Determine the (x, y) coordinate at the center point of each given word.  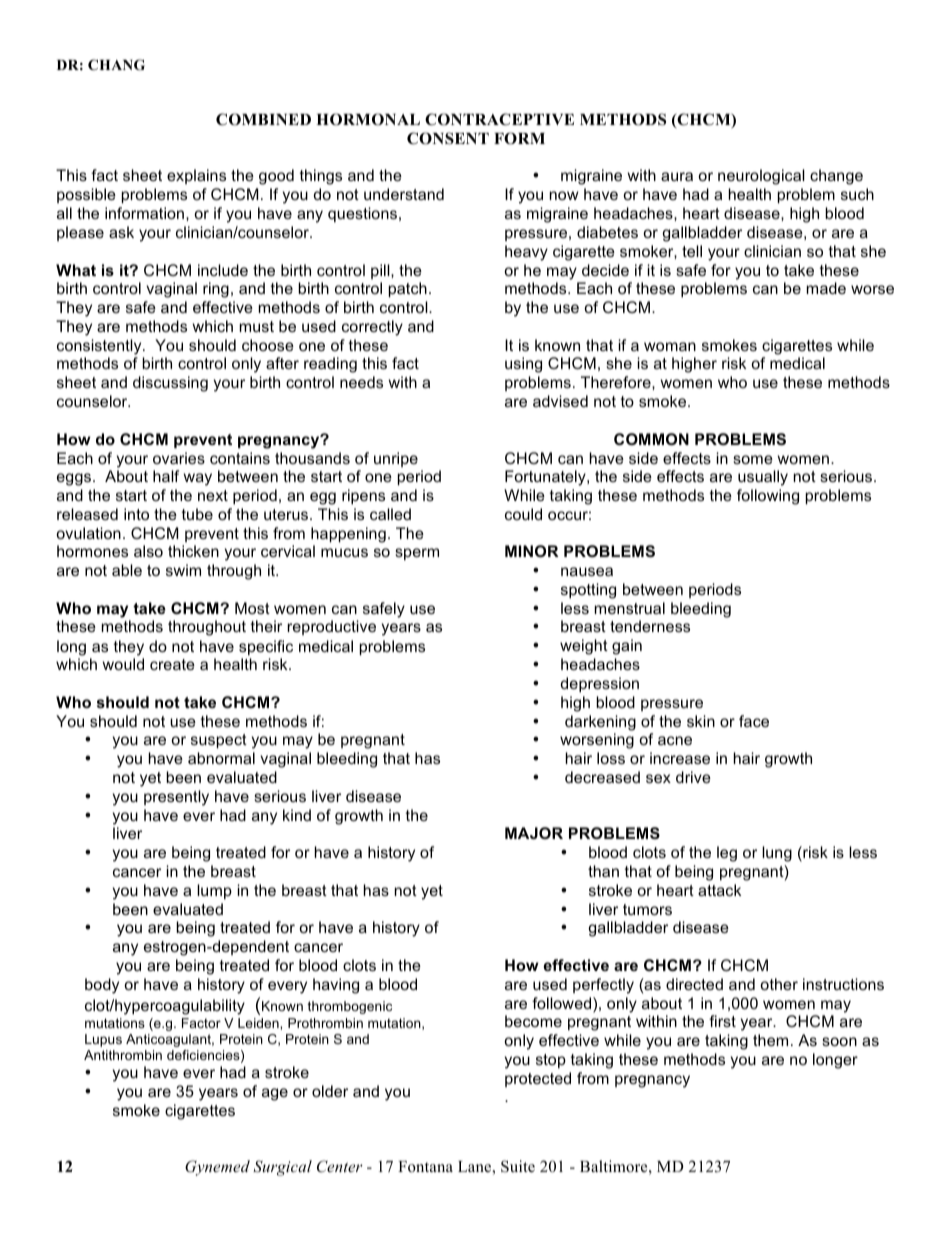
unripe (396, 459)
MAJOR (534, 833)
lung (777, 854)
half (166, 476)
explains (196, 176)
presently (176, 798)
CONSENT (448, 138)
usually (763, 478)
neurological (761, 177)
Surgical (282, 1168)
